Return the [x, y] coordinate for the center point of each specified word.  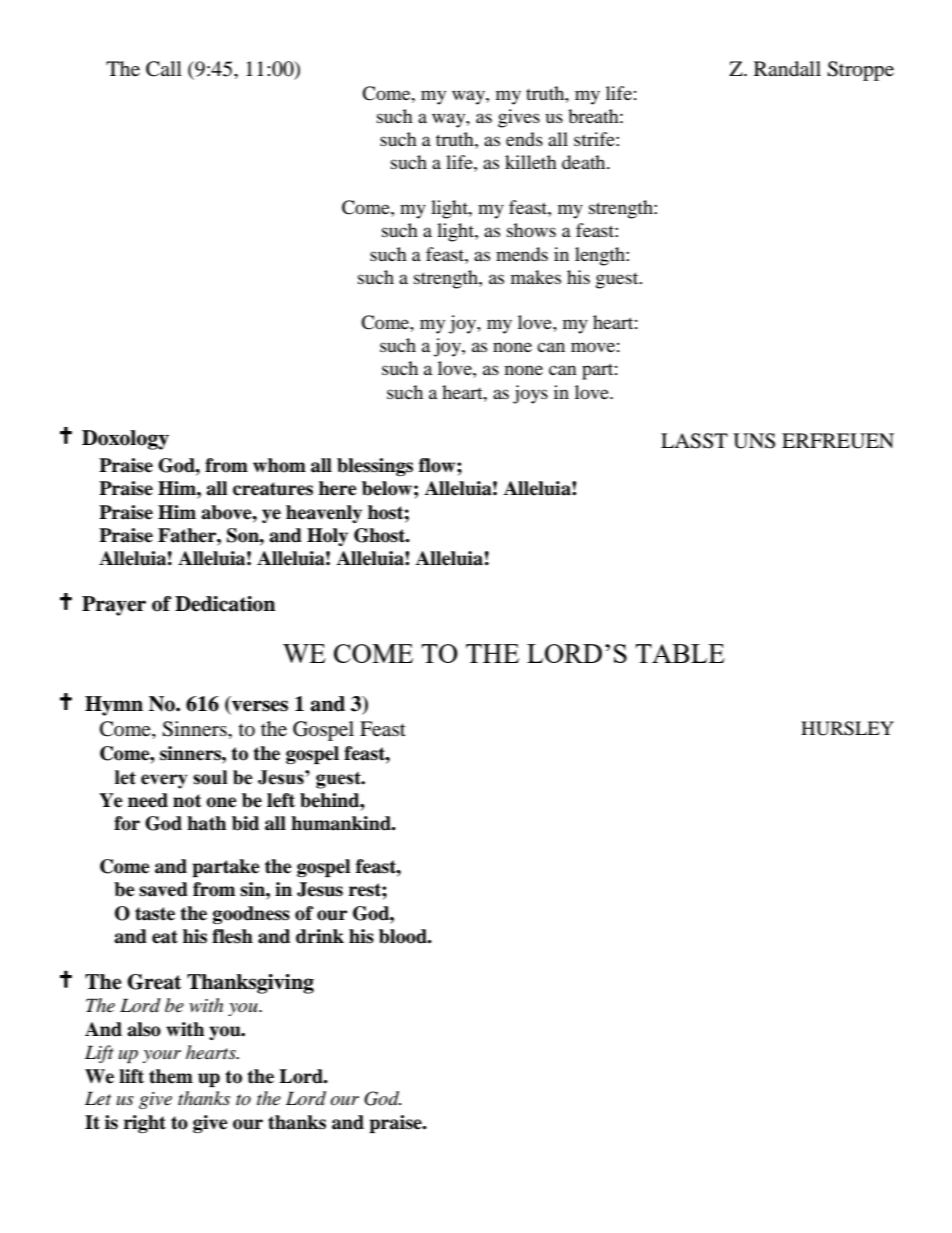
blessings [375, 467]
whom [279, 465]
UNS [754, 441]
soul [210, 777]
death [585, 162]
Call [164, 69]
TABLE [680, 653]
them [171, 1076]
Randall [787, 69]
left [281, 800]
